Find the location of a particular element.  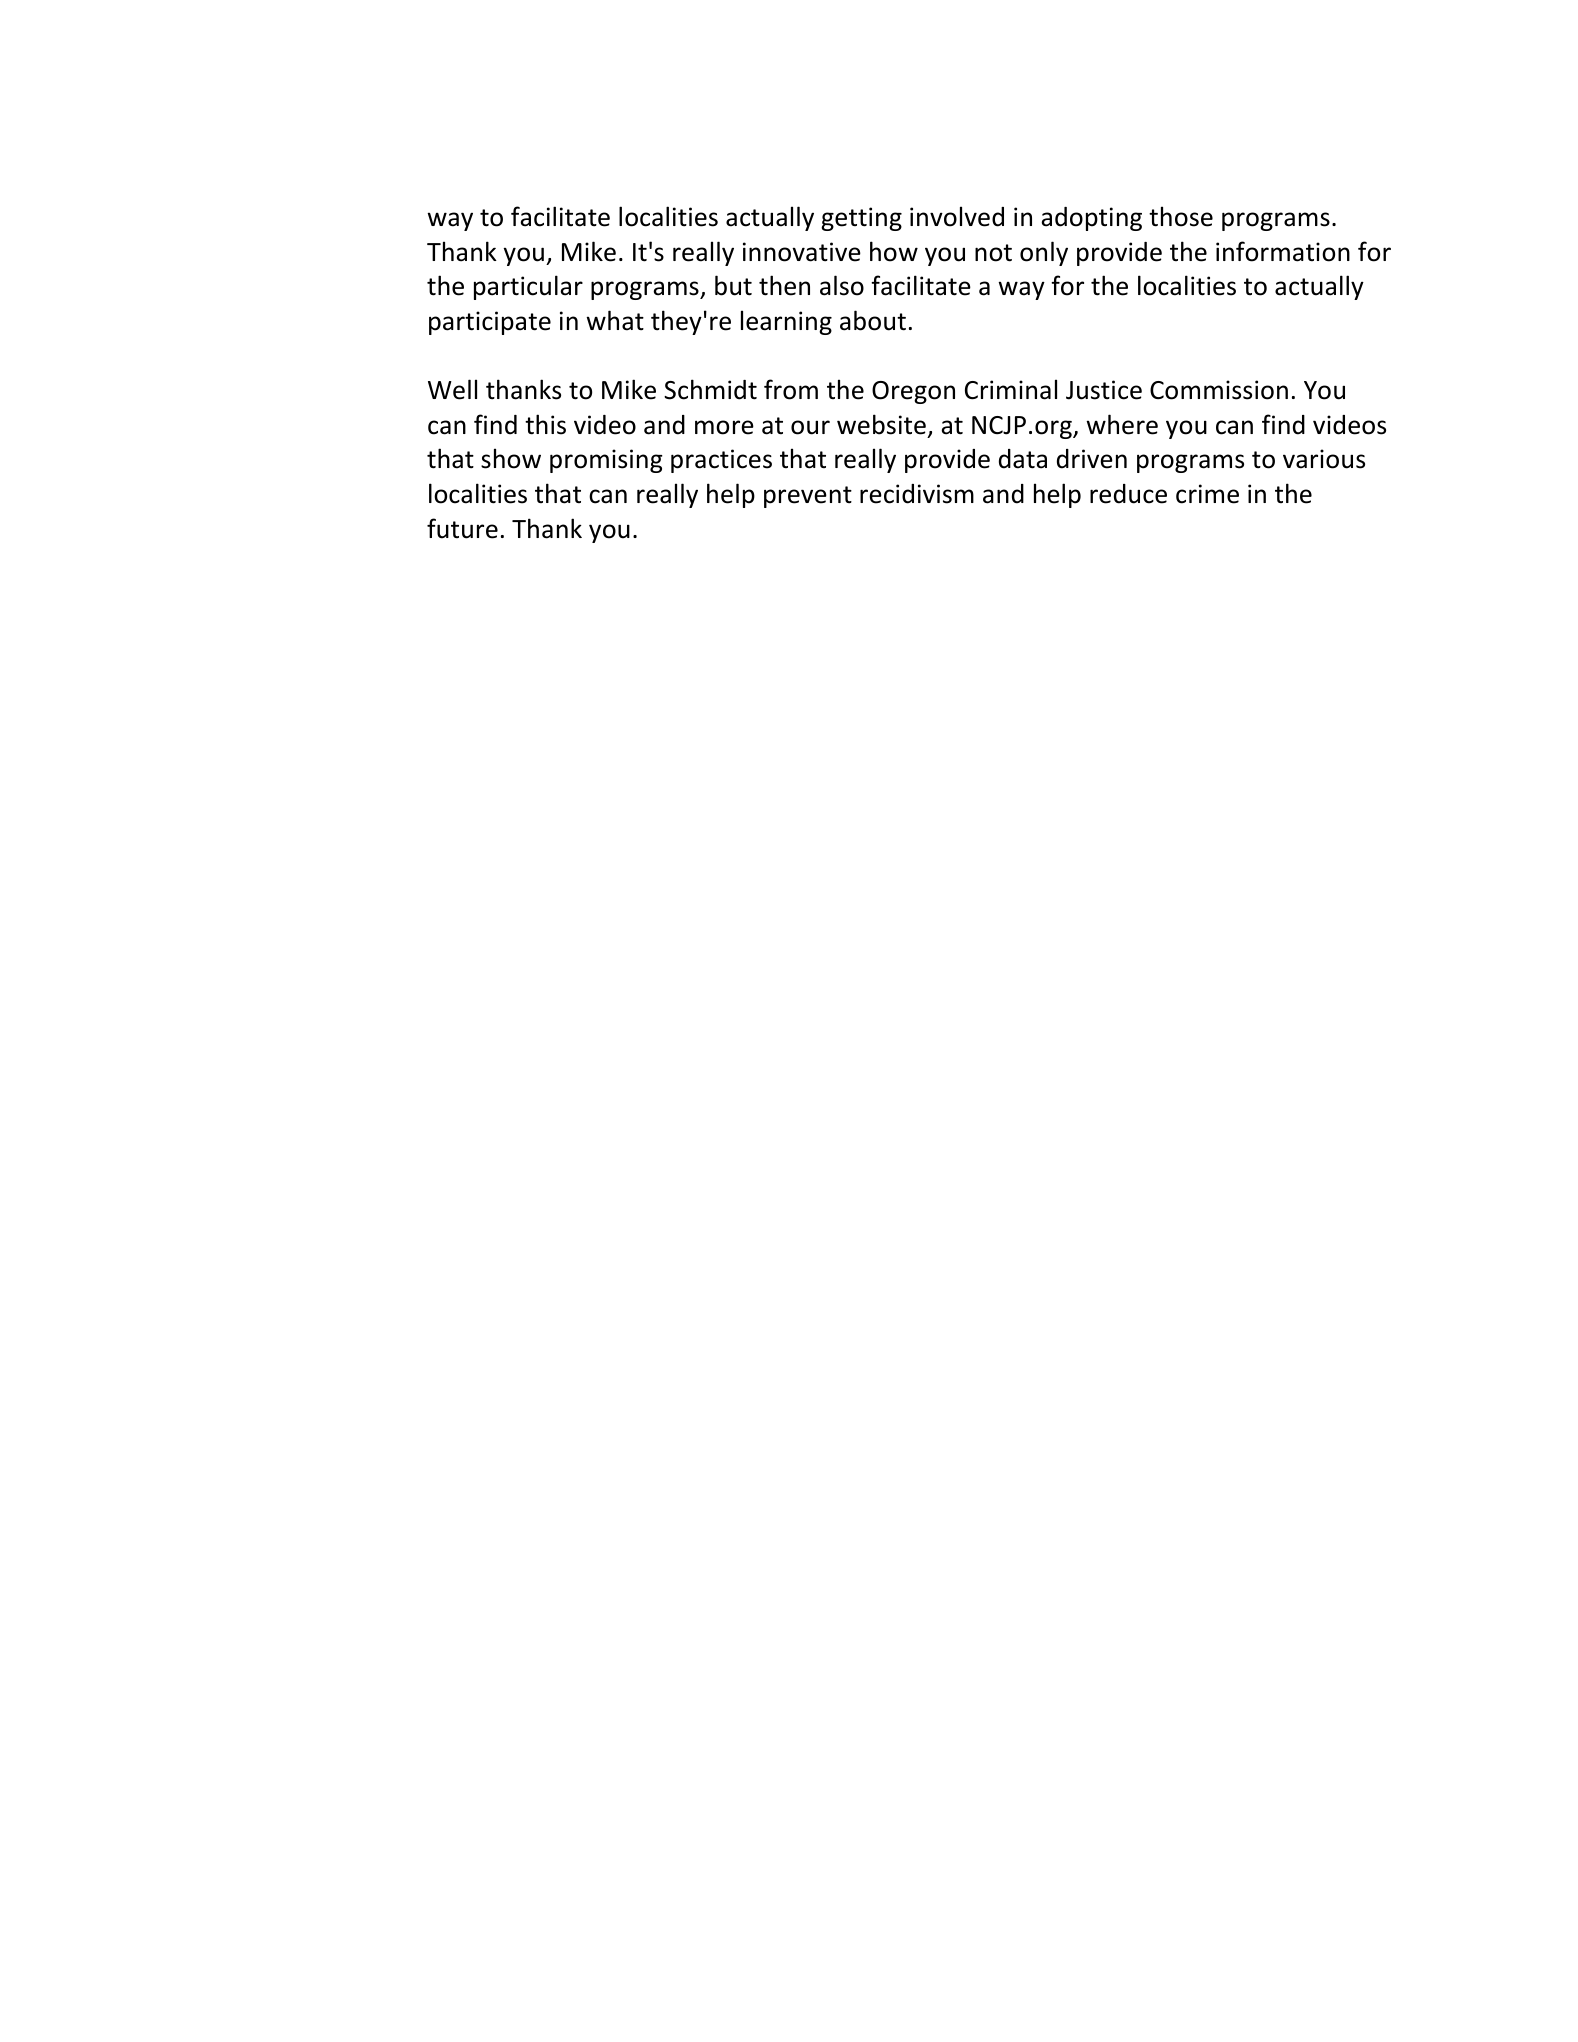

about is located at coordinates (873, 320).
